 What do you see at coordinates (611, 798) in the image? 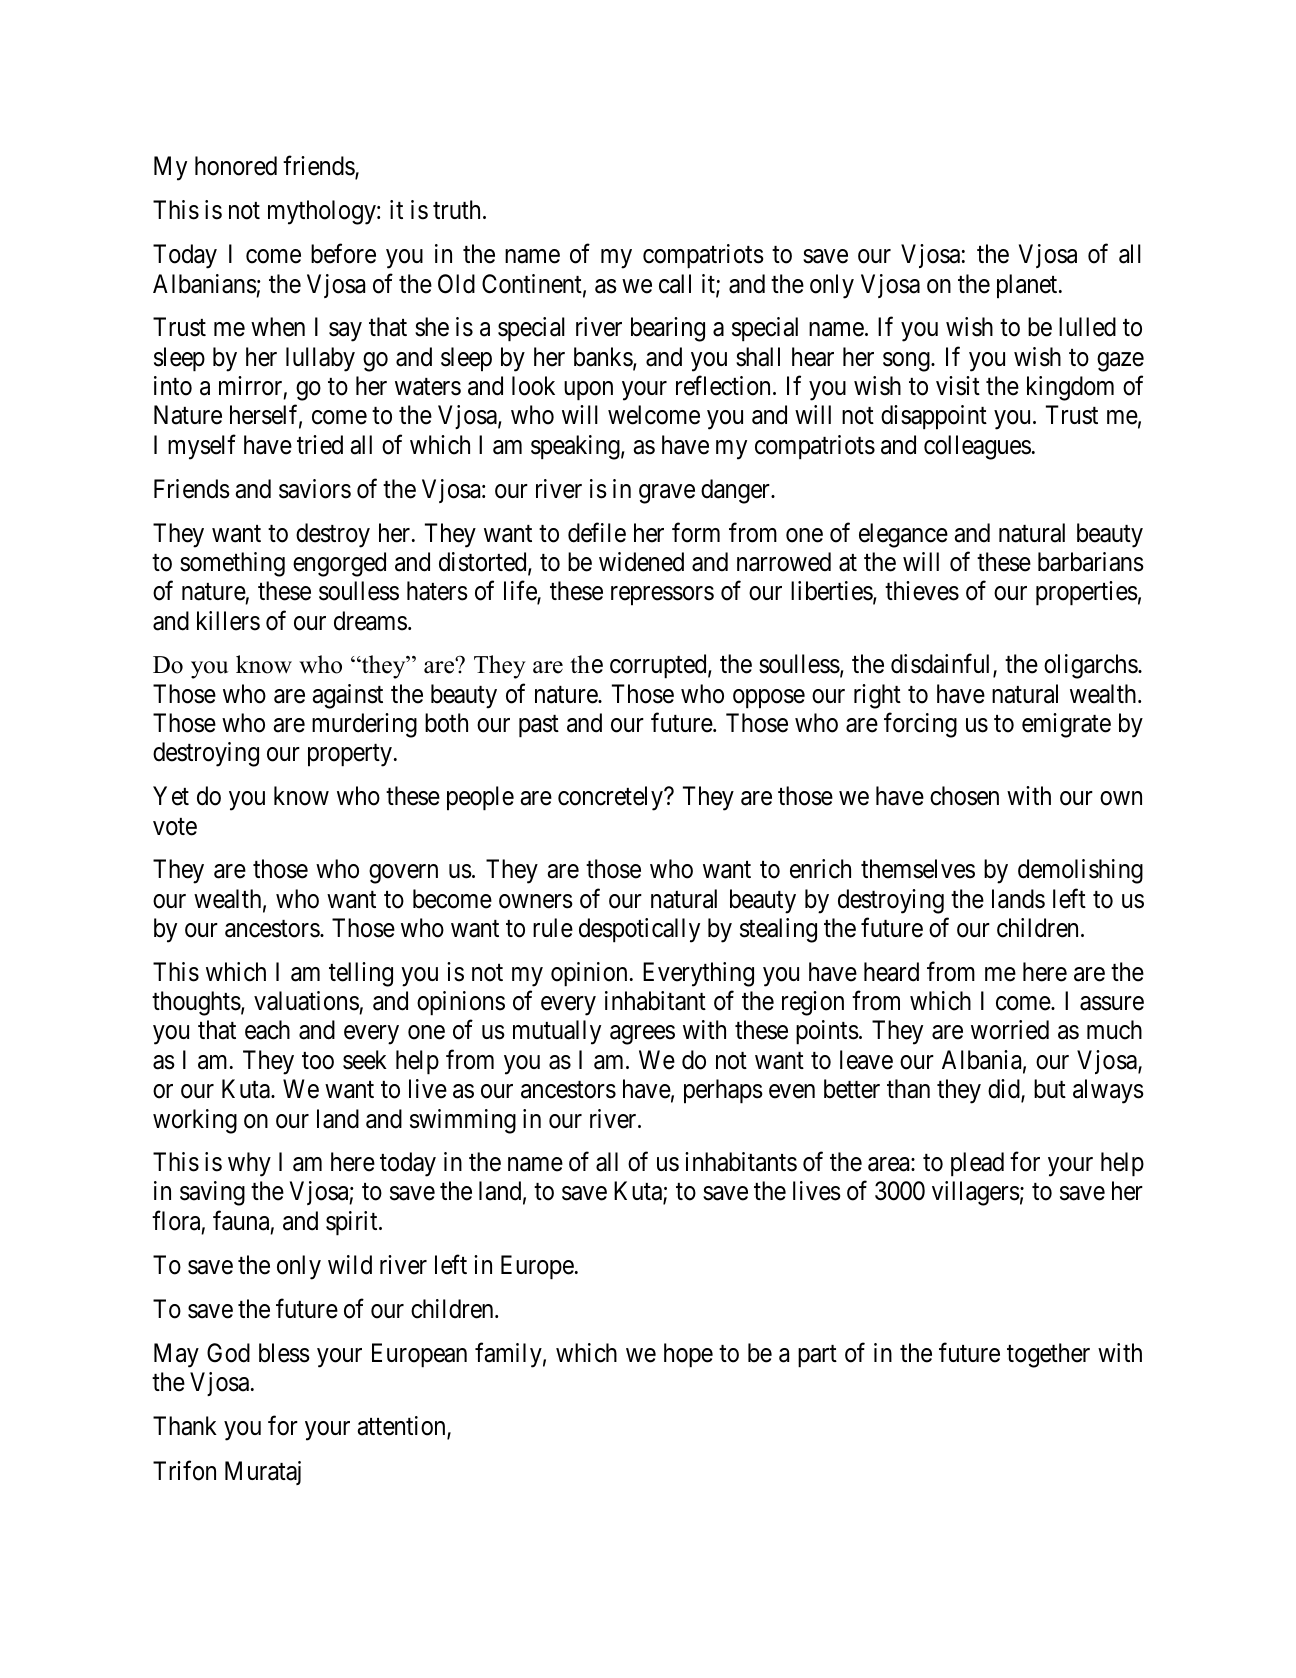
I see `concretely` at bounding box center [611, 798].
